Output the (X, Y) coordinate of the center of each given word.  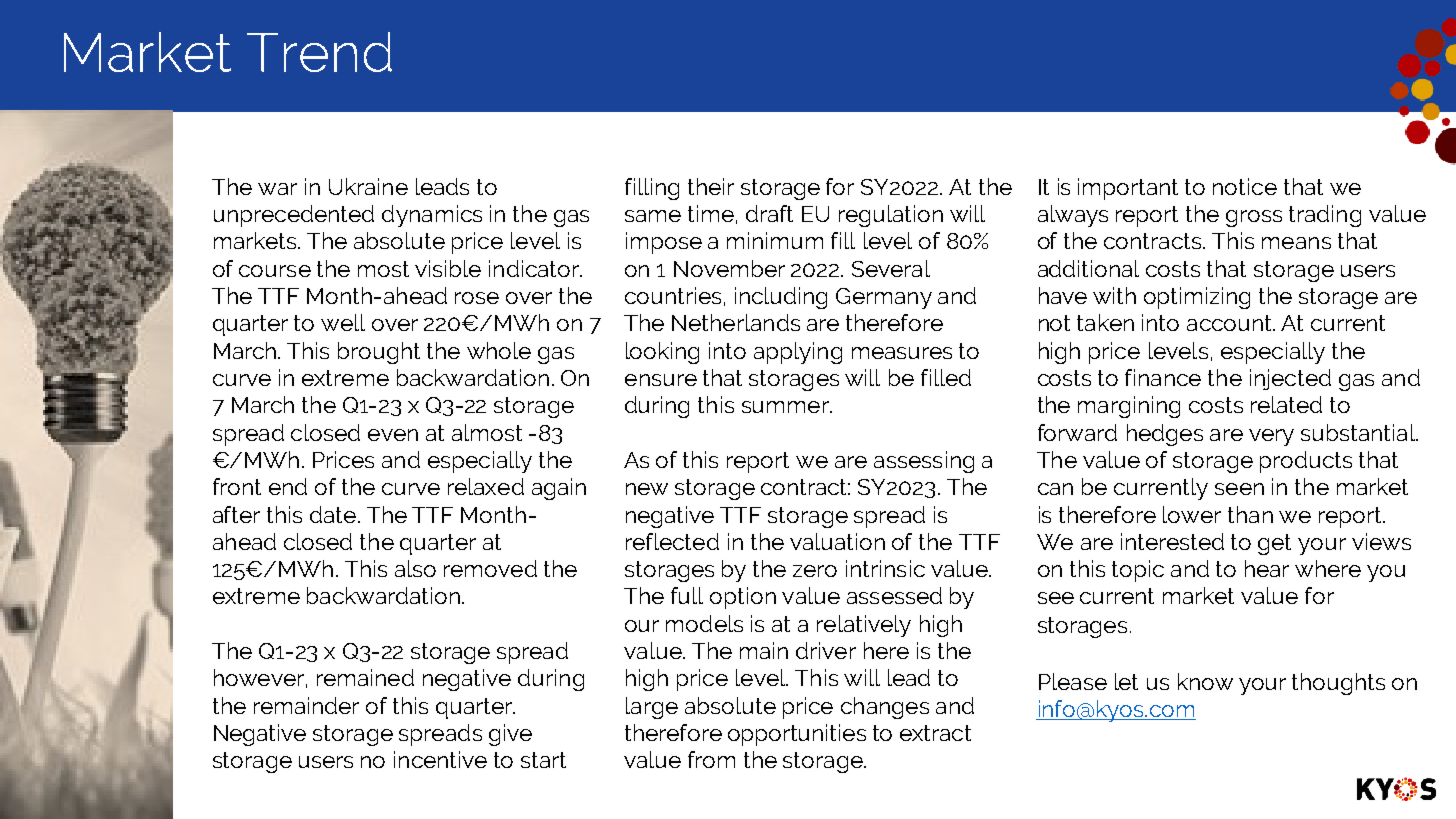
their (711, 186)
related (1286, 404)
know (1205, 681)
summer (786, 407)
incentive (440, 759)
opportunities (797, 735)
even (393, 435)
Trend (319, 52)
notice (1245, 186)
